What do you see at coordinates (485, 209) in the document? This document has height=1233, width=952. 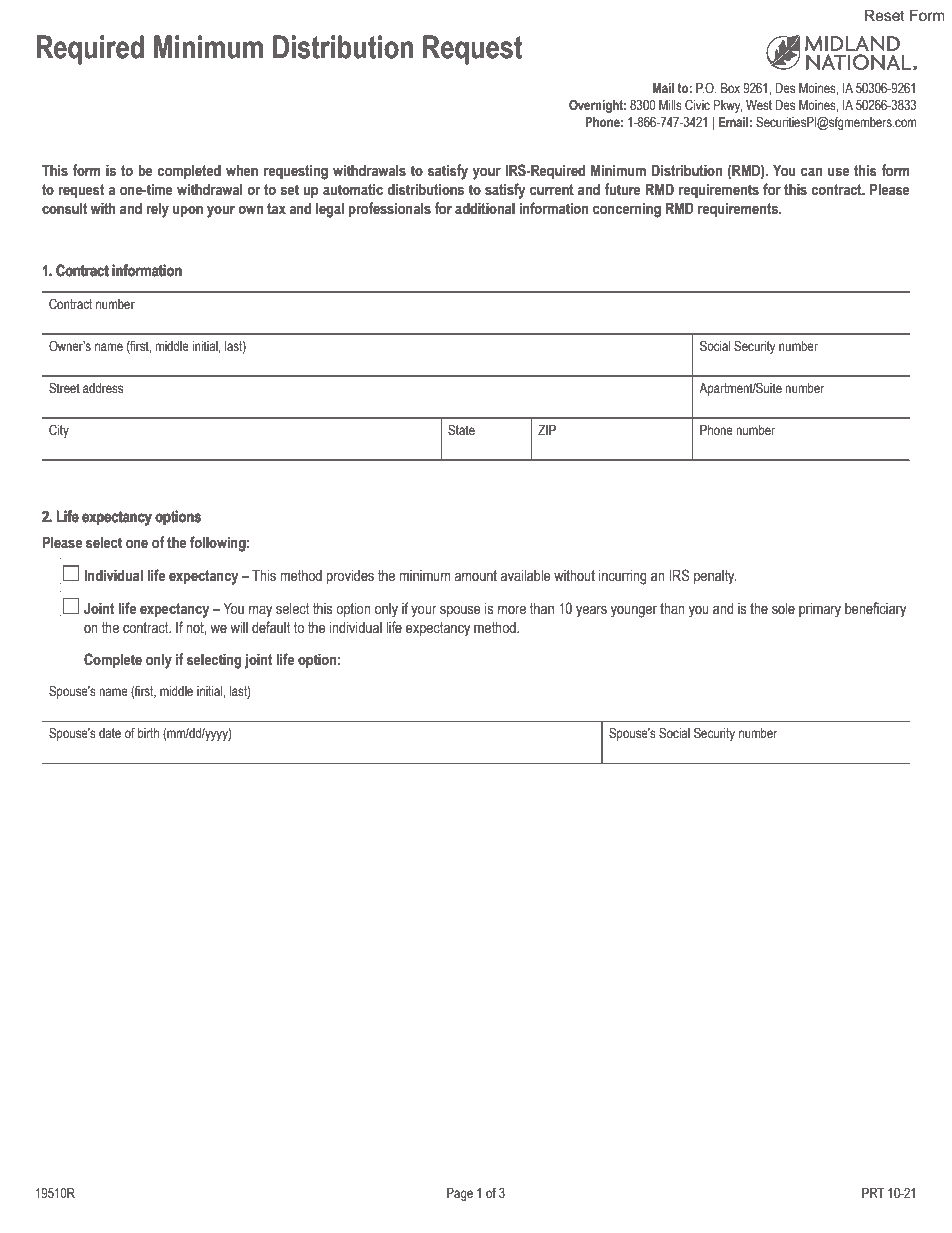 I see `additional` at bounding box center [485, 209].
